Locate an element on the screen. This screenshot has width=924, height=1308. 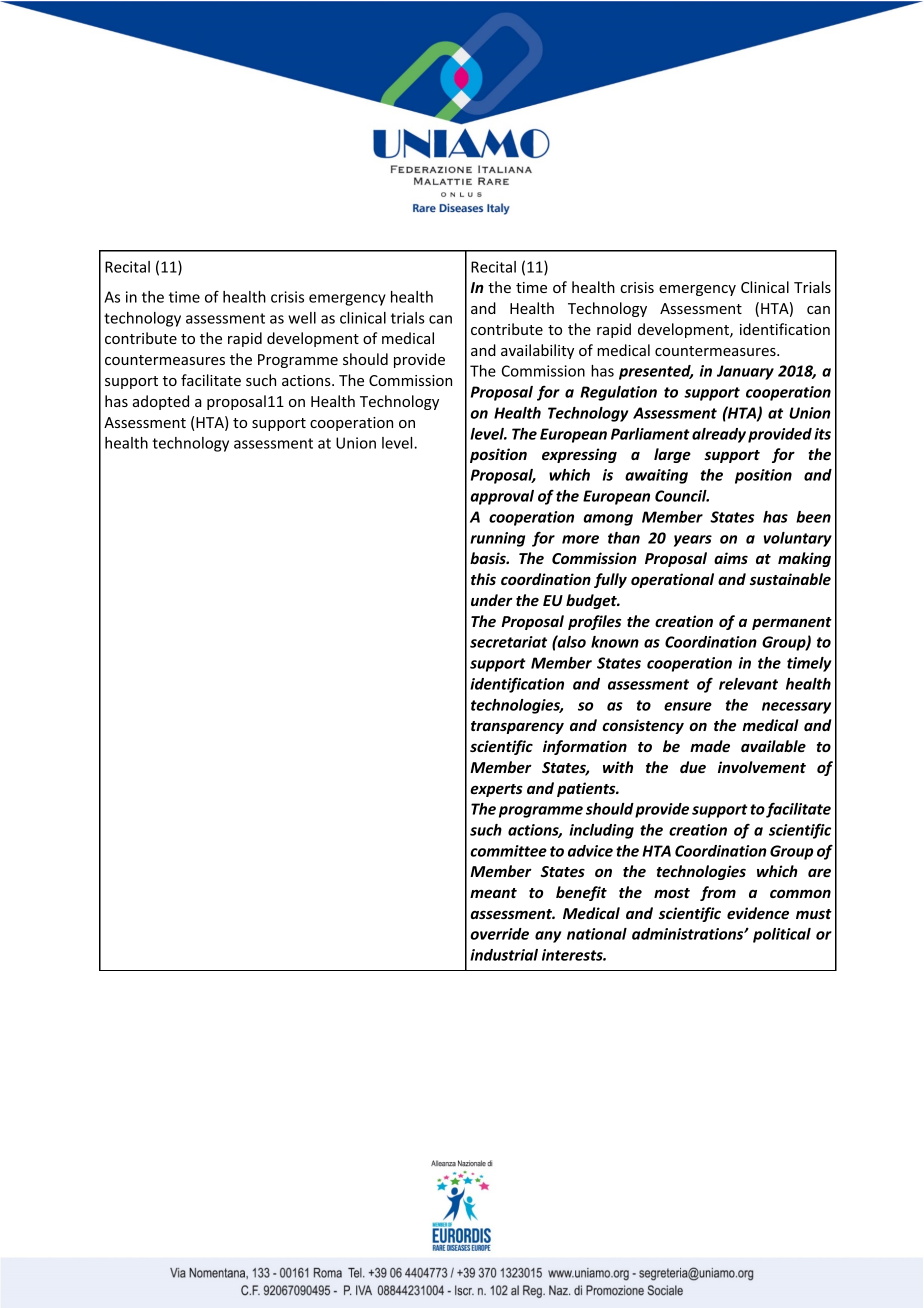
January is located at coordinates (745, 372).
